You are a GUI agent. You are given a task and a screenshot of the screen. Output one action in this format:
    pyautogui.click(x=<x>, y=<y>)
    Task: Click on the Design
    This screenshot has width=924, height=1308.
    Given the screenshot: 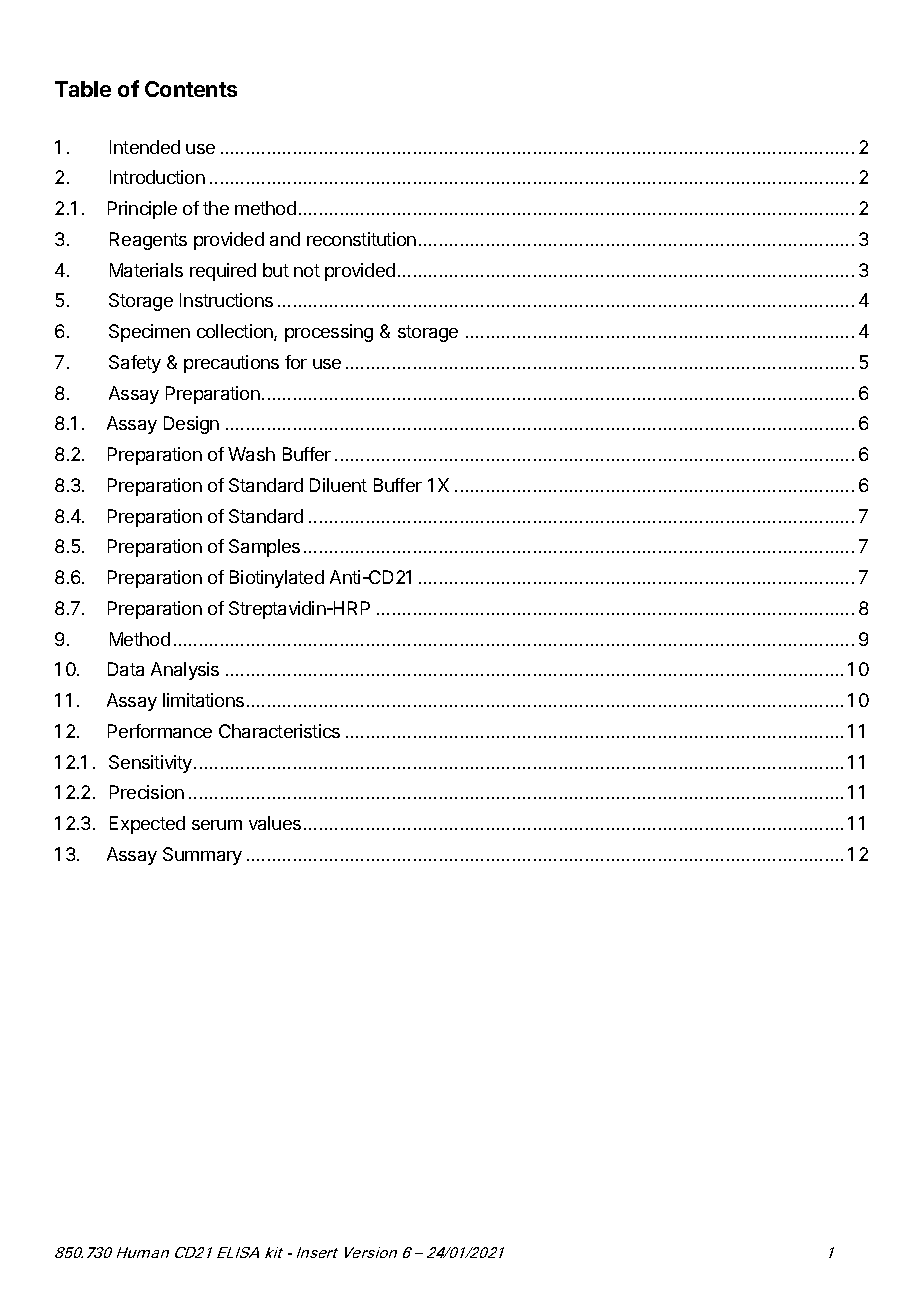 What is the action you would take?
    pyautogui.click(x=191, y=425)
